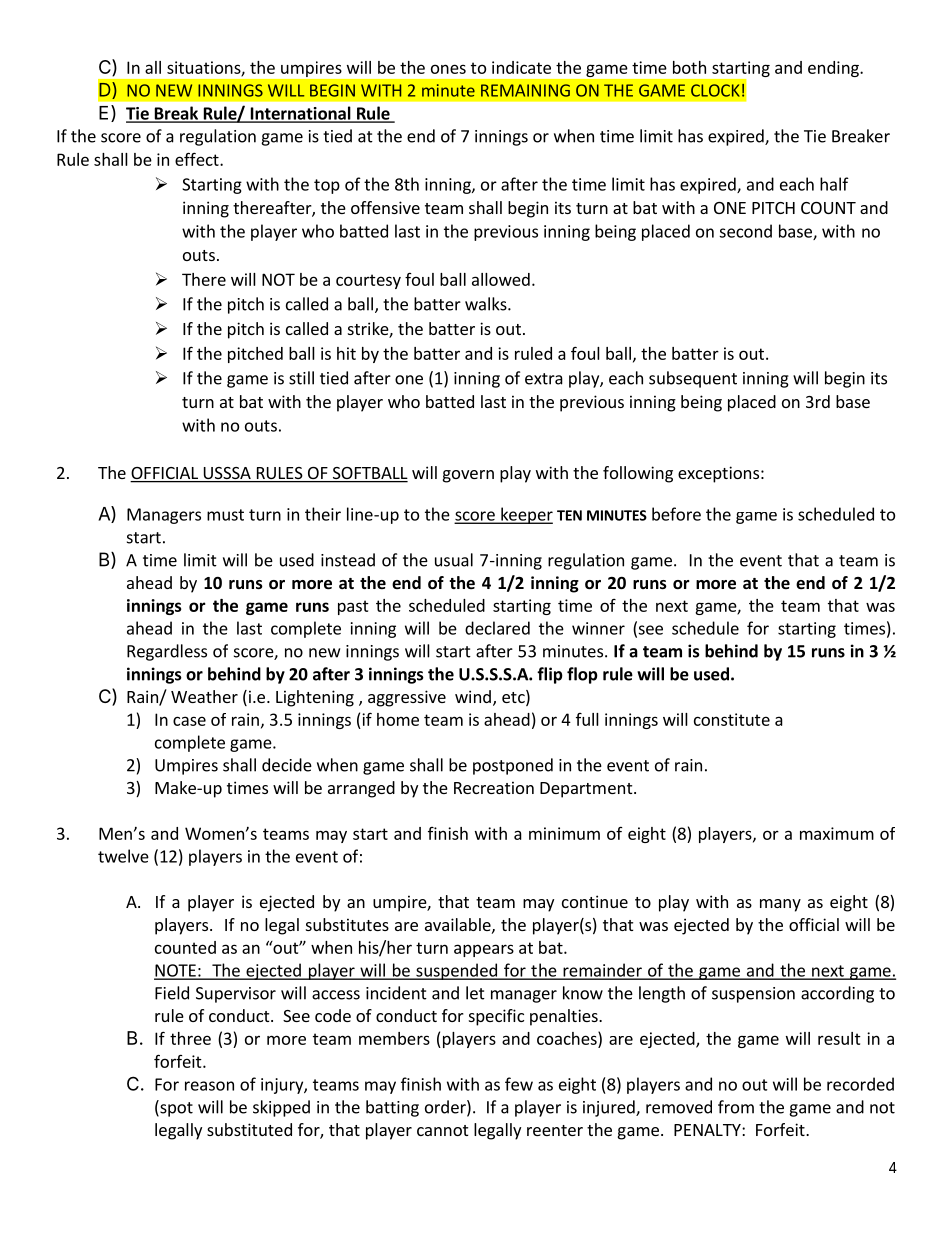 The image size is (952, 1233). Describe the element at coordinates (487, 304) in the image. I see `walks` at that location.
